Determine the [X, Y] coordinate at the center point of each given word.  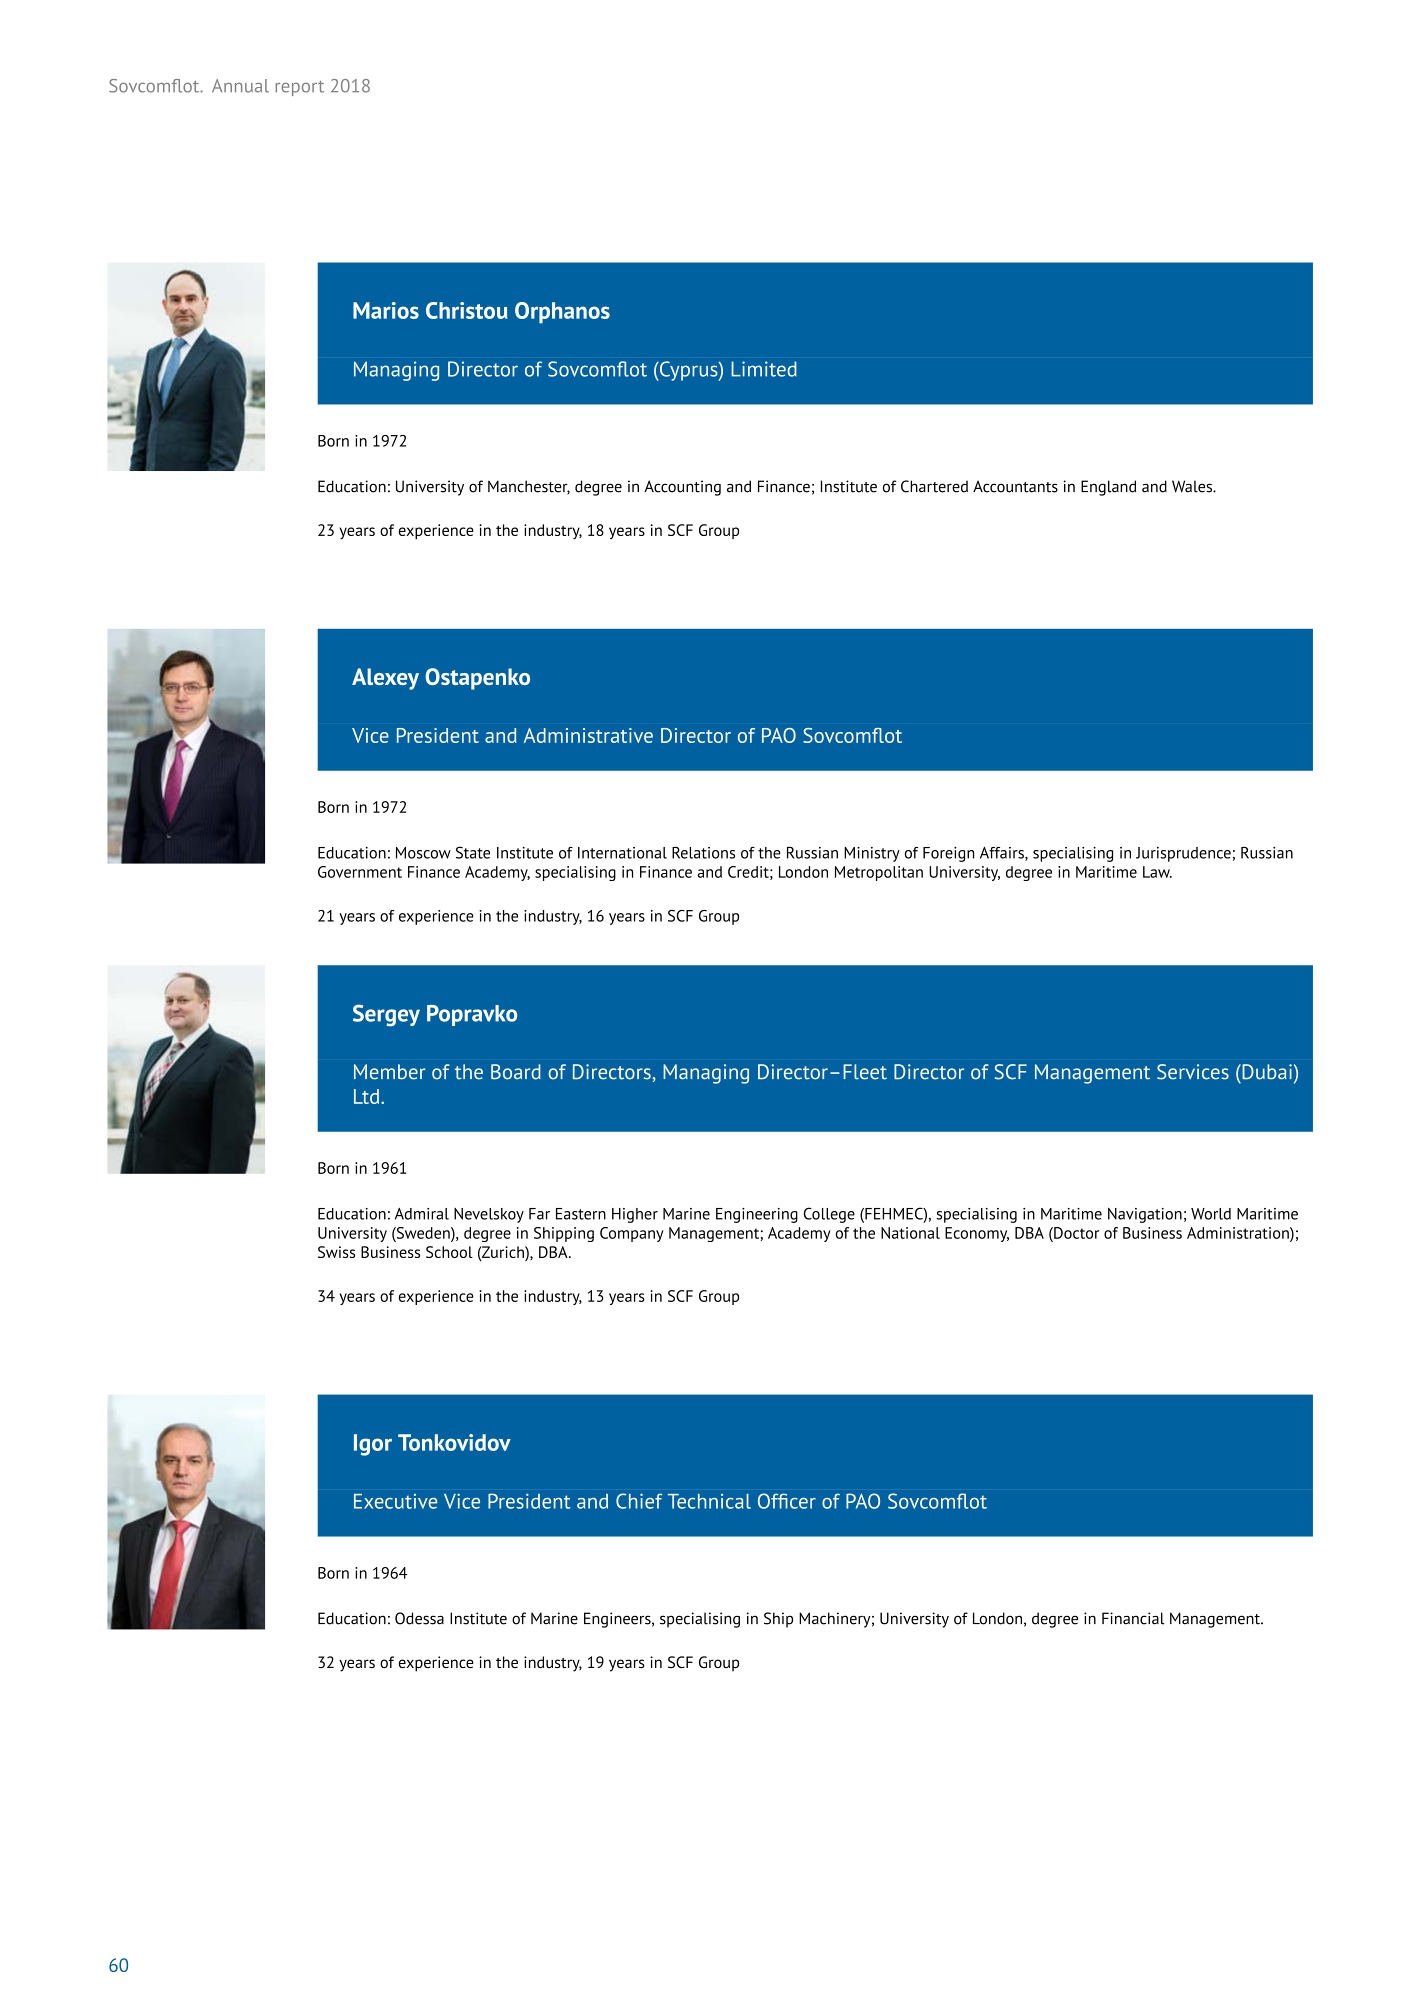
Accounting [682, 488]
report [299, 88]
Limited [764, 369]
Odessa [419, 1618]
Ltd [368, 1096]
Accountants [1015, 486]
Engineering [757, 1215]
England [1108, 488]
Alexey [385, 679]
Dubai [1266, 1072]
